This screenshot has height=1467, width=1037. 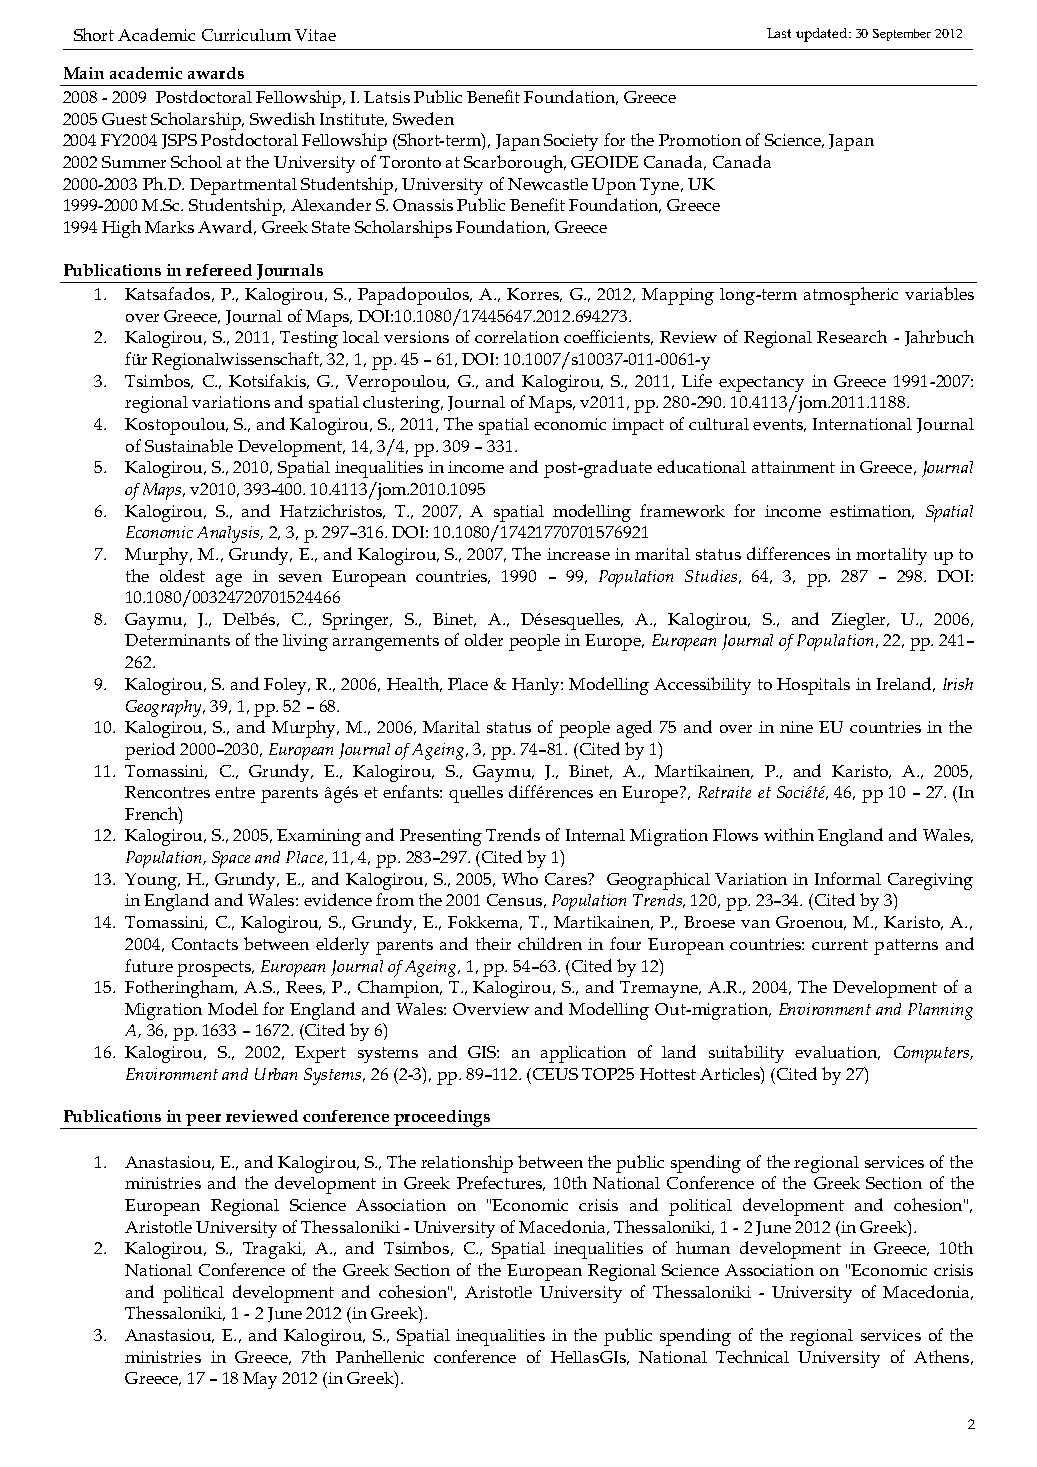 I want to click on prospects, so click(x=215, y=969).
